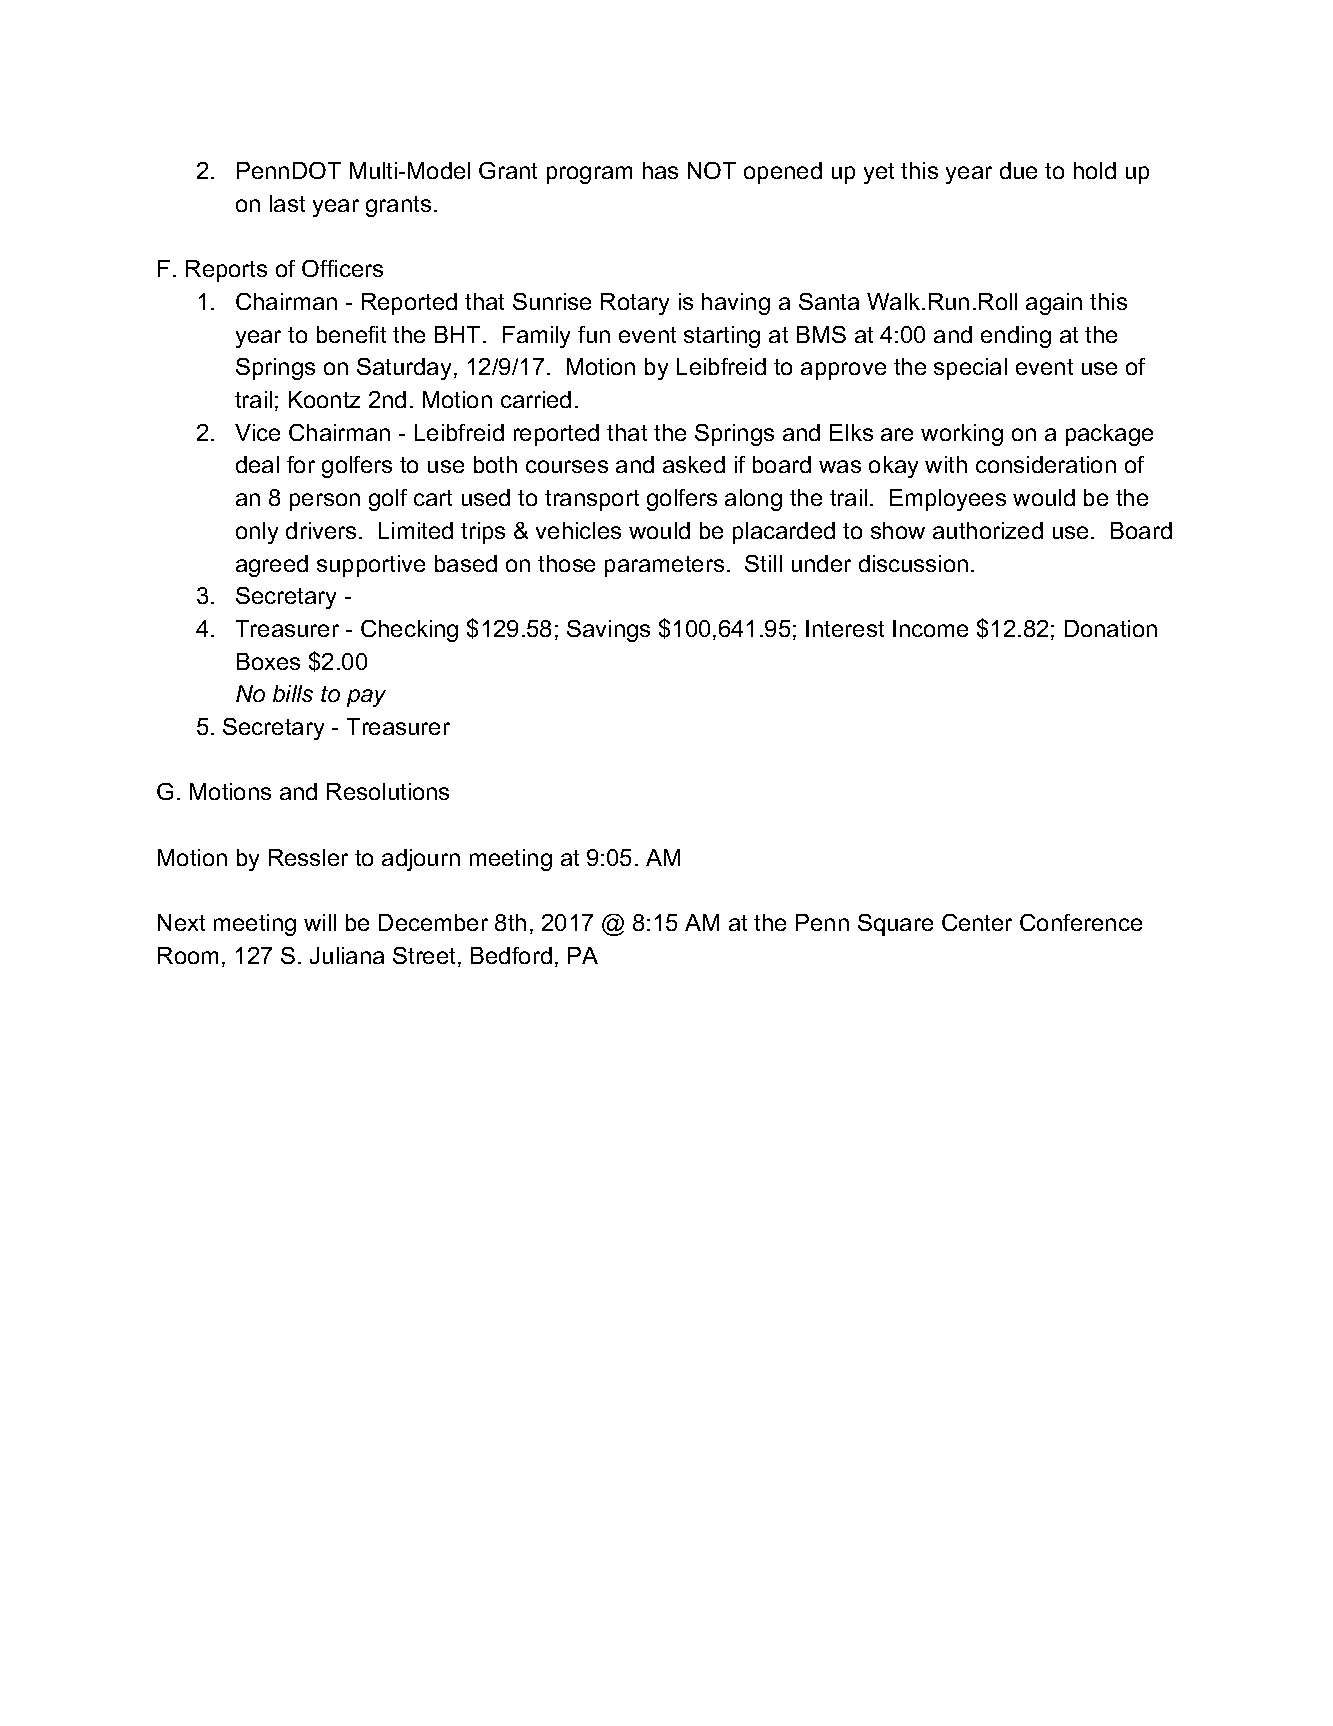 This screenshot has width=1333, height=1726. Describe the element at coordinates (320, 922) in the screenshot. I see `will` at that location.
